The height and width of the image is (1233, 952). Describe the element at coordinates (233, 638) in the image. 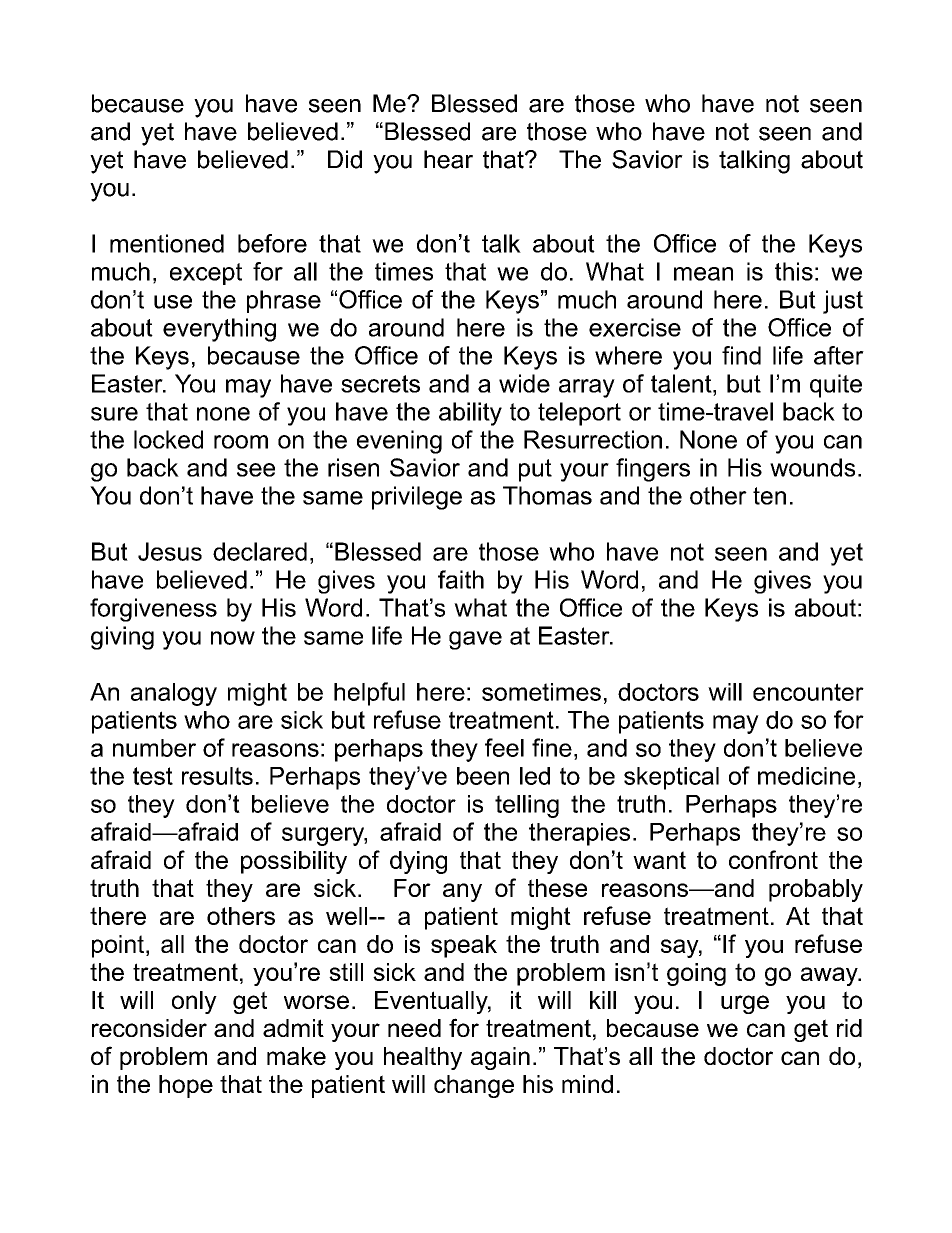

I see `now` at that location.
